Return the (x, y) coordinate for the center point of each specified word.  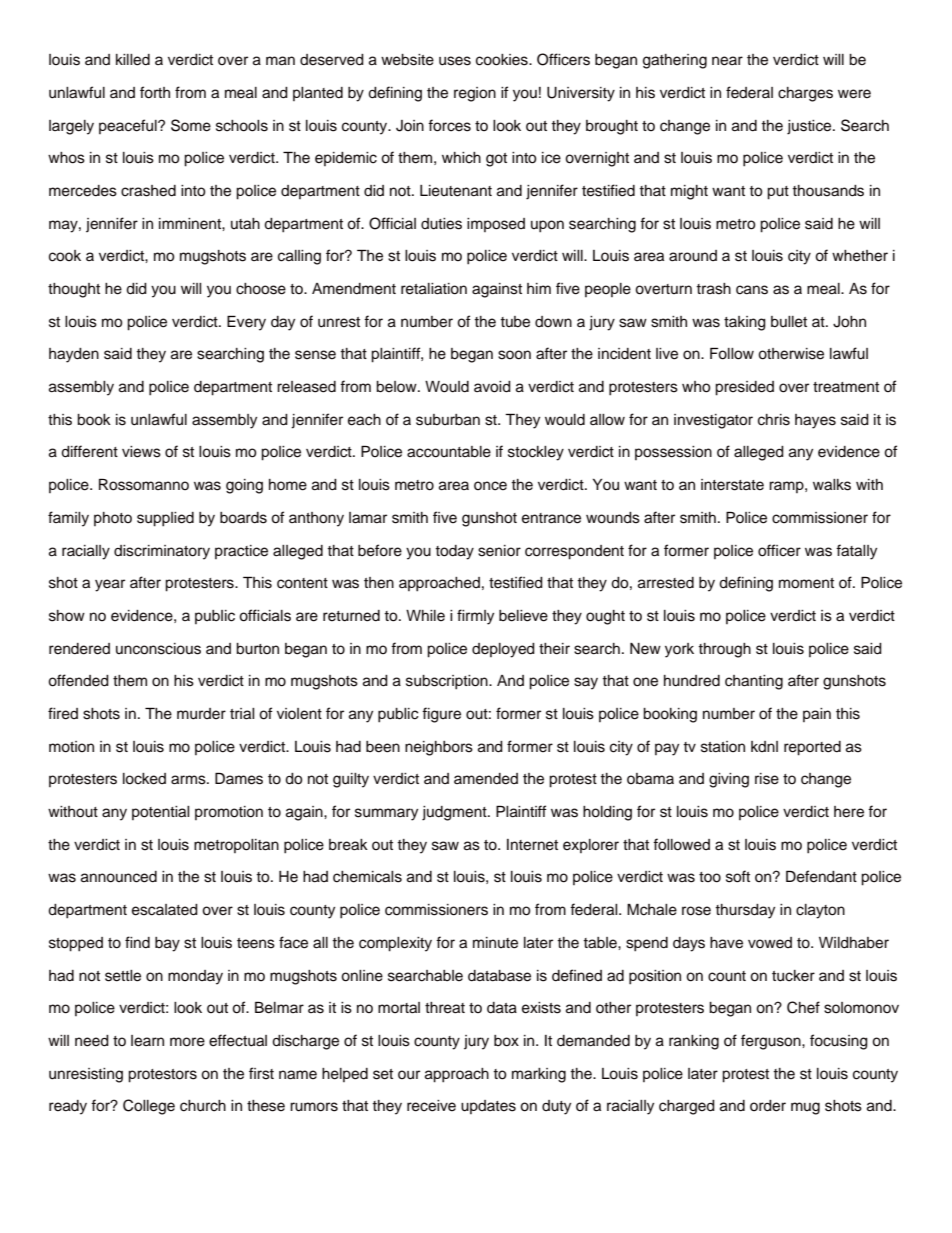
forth (155, 92)
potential (160, 813)
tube (515, 322)
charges (805, 94)
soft (738, 876)
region (475, 94)
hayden (74, 355)
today (454, 552)
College (149, 1107)
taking (745, 323)
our (409, 1075)
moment (806, 583)
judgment (455, 813)
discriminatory (162, 552)
